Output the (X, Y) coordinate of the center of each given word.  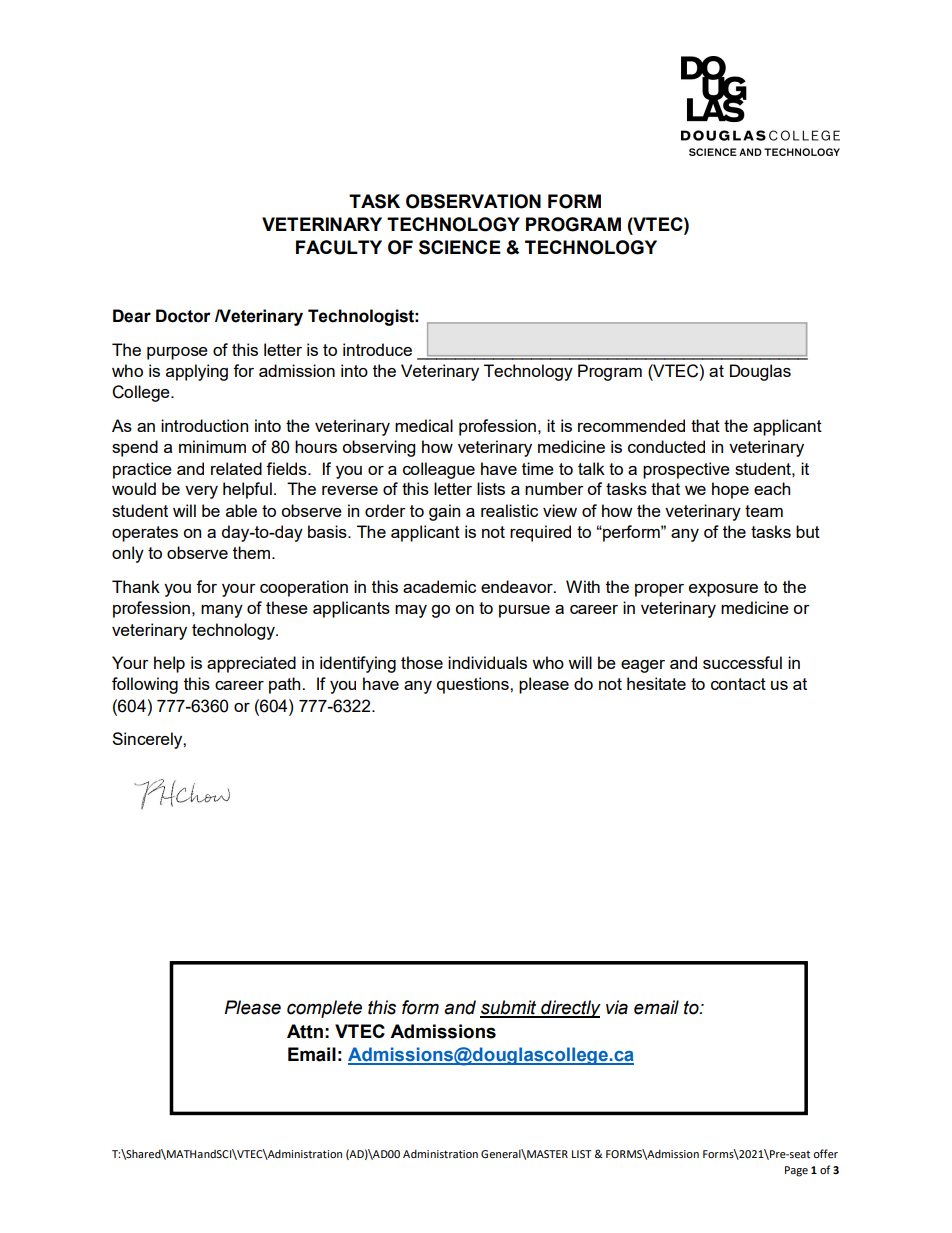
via (617, 1007)
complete (324, 1009)
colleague (439, 470)
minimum (212, 446)
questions (474, 685)
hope (730, 490)
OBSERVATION (473, 201)
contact (738, 684)
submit (509, 1008)
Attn (305, 1031)
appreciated (251, 664)
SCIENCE (460, 247)
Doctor (183, 316)
